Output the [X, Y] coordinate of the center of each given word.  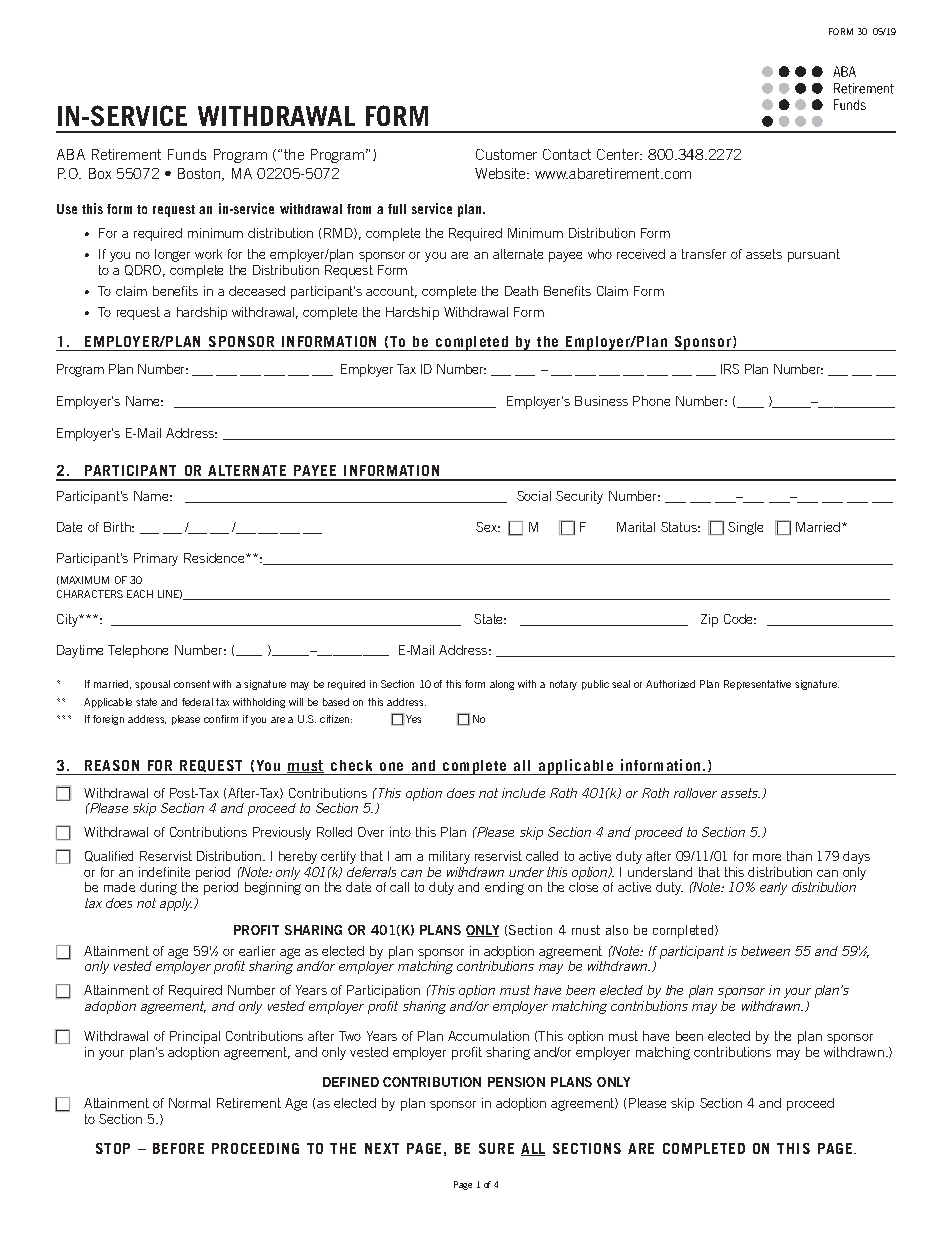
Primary [156, 559]
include [523, 793]
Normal [189, 1103]
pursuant [814, 255]
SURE [496, 1148]
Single [745, 528]
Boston [200, 174]
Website [501, 173]
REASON [112, 765]
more [767, 857]
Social [534, 496]
